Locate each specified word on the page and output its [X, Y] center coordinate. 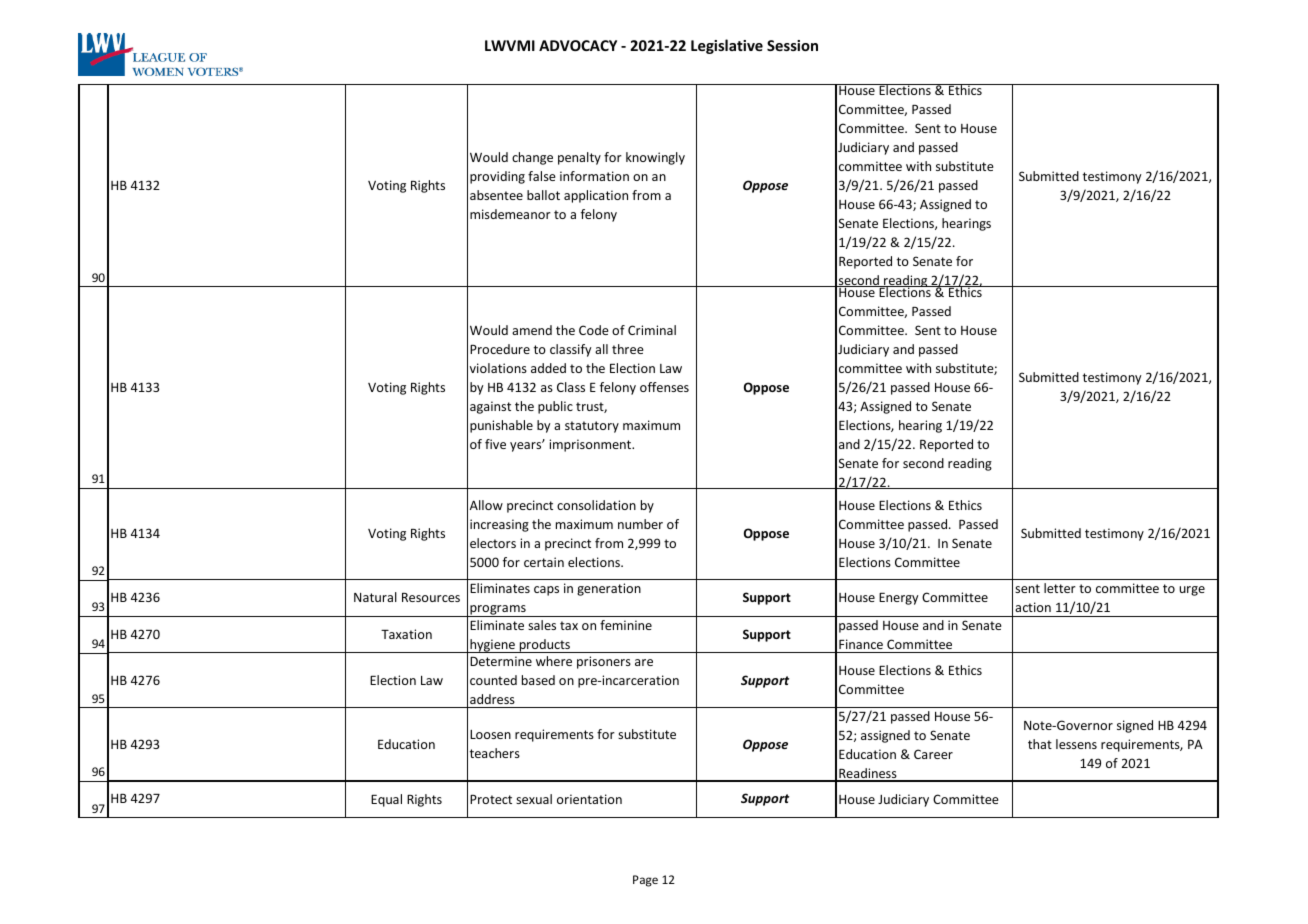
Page [645, 881]
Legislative [727, 46]
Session [792, 45]
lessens [1076, 744]
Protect [491, 799]
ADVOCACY [578, 45]
